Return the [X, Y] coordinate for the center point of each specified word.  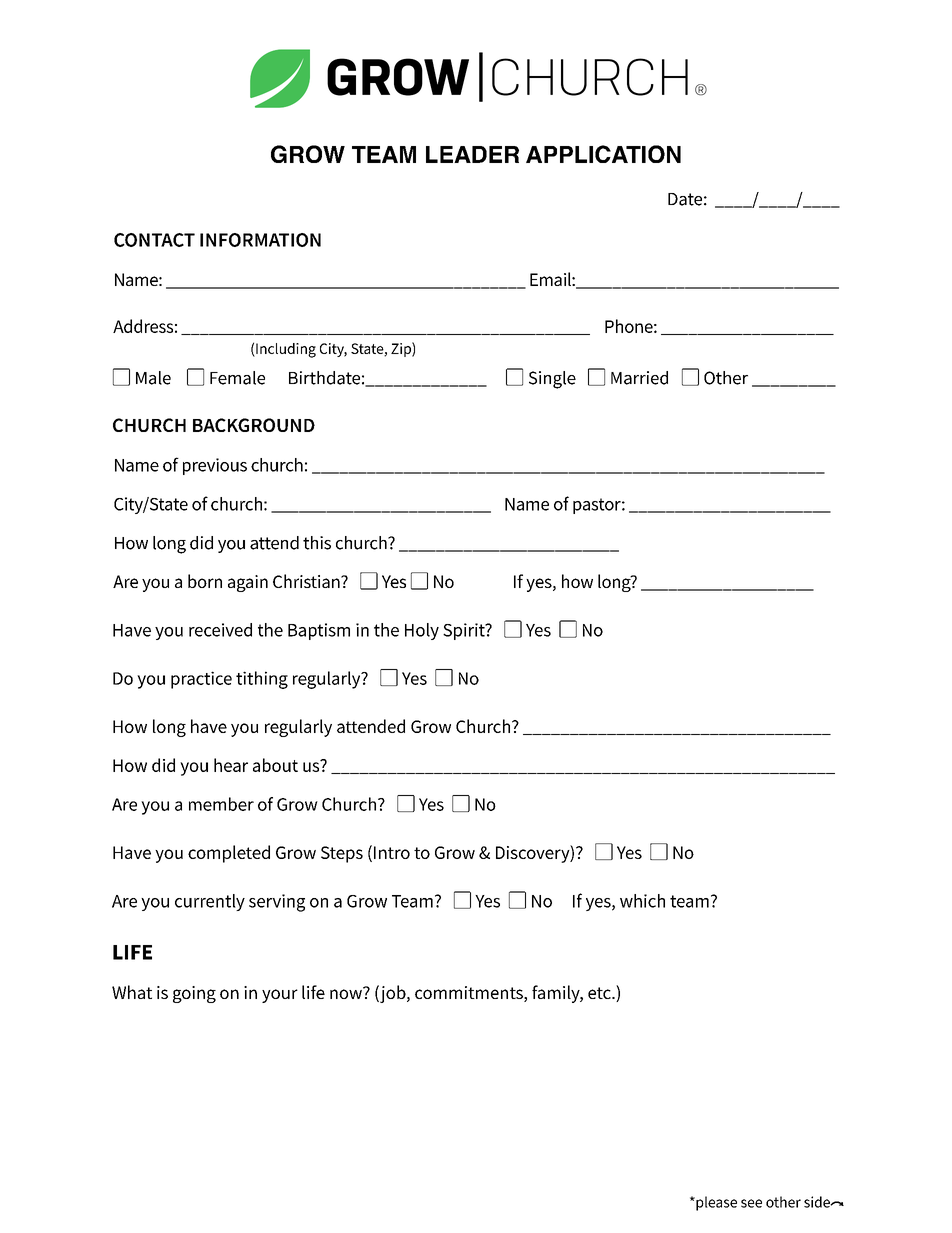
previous [215, 466]
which [642, 901]
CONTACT [154, 240]
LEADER [472, 154]
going [194, 994]
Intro [392, 852]
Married [639, 378]
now [347, 993]
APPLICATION [603, 154]
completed [229, 854]
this [317, 543]
